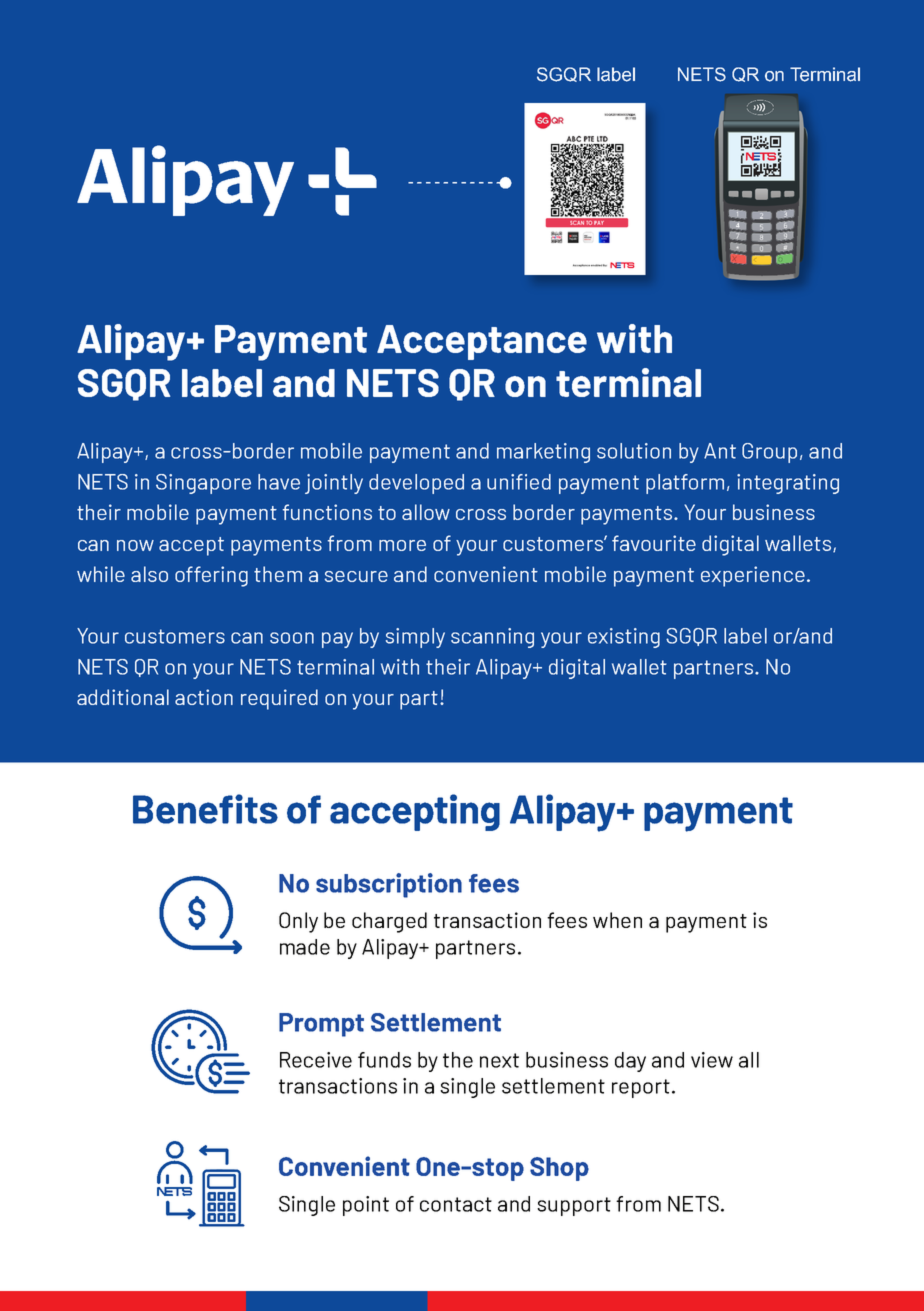  What do you see at coordinates (574, 1206) in the screenshot?
I see `support` at bounding box center [574, 1206].
